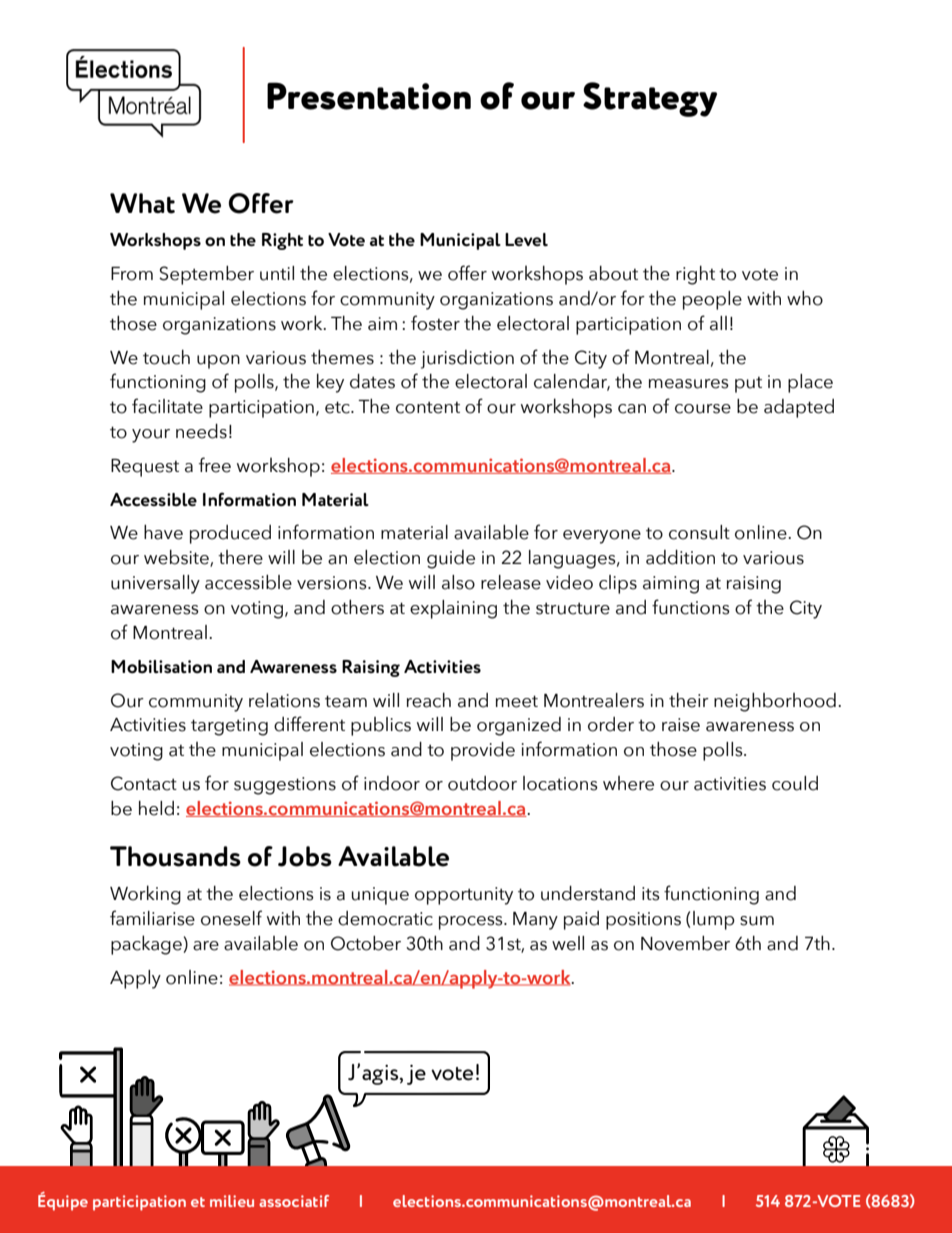  What do you see at coordinates (795, 783) in the screenshot?
I see `could` at bounding box center [795, 783].
